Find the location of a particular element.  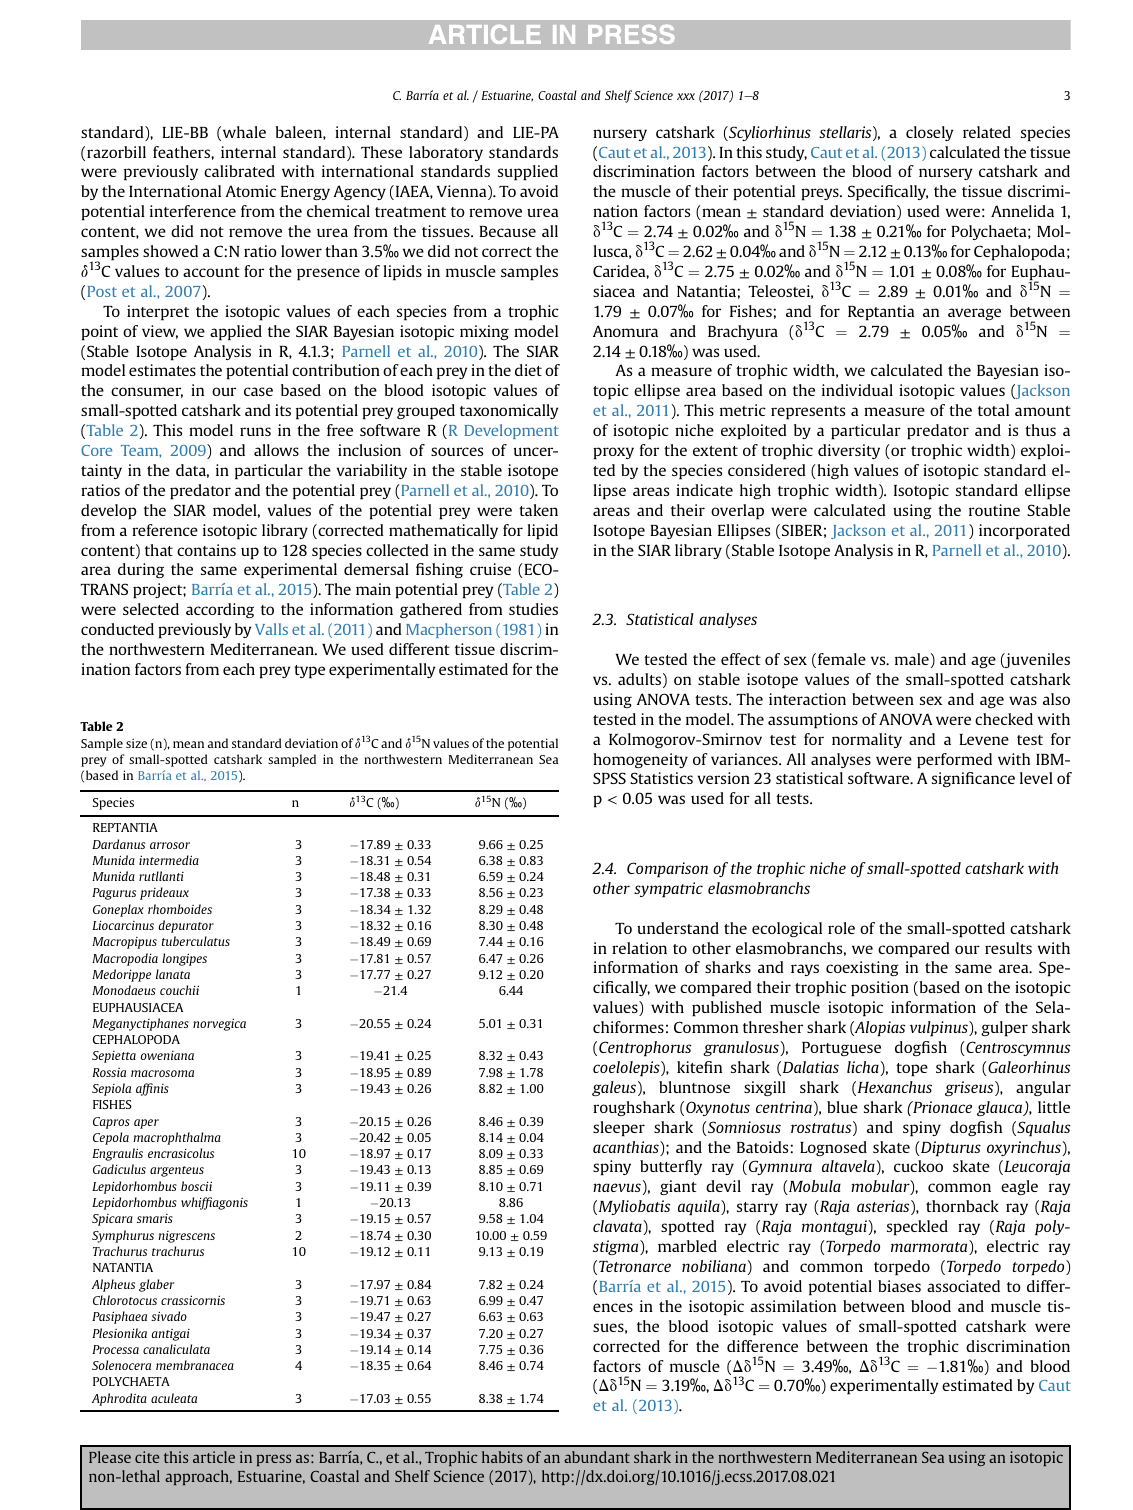

closely is located at coordinates (929, 133).
